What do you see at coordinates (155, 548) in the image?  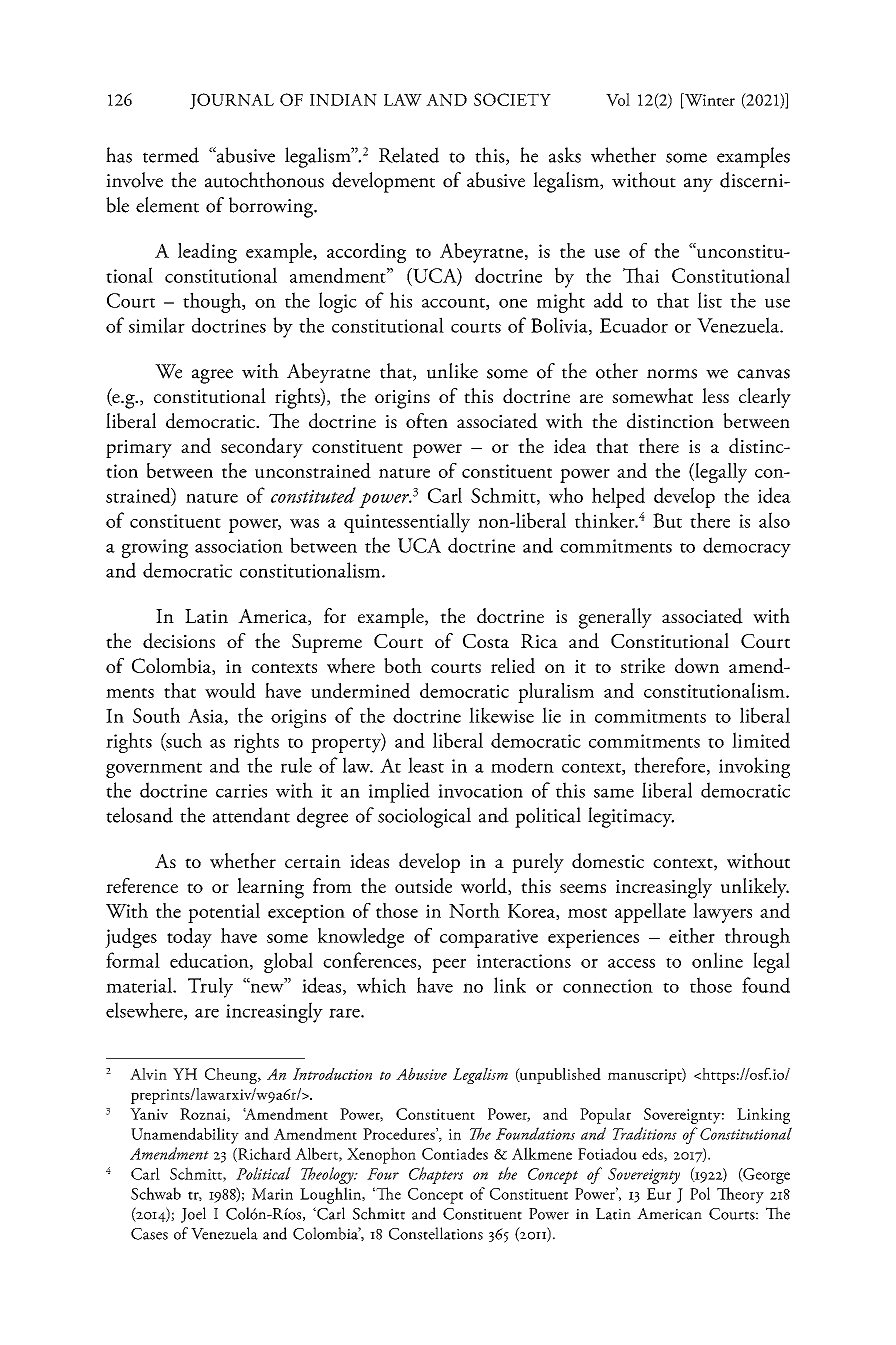 I see `growing` at bounding box center [155, 548].
